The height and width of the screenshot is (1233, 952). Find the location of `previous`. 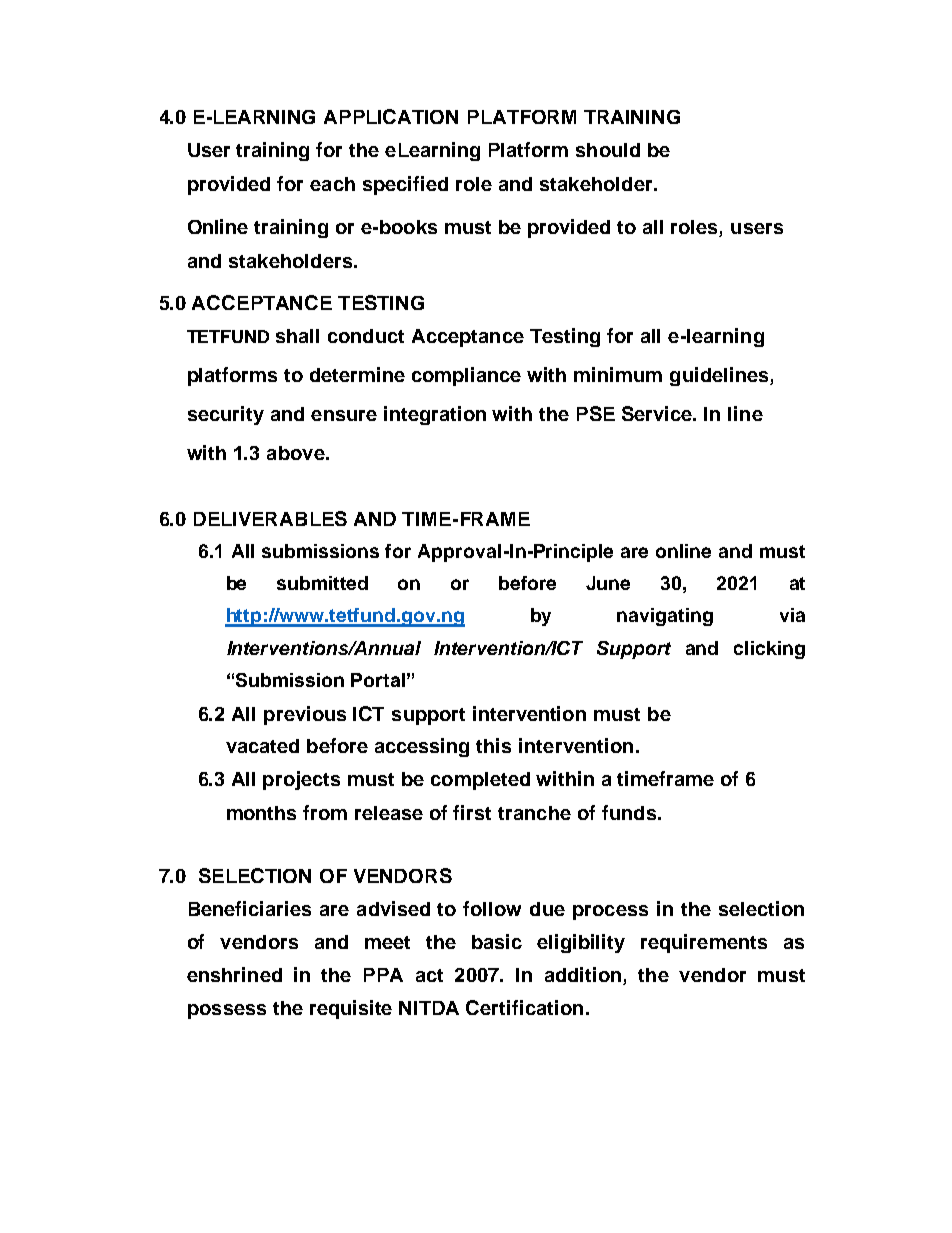

previous is located at coordinates (305, 715).
